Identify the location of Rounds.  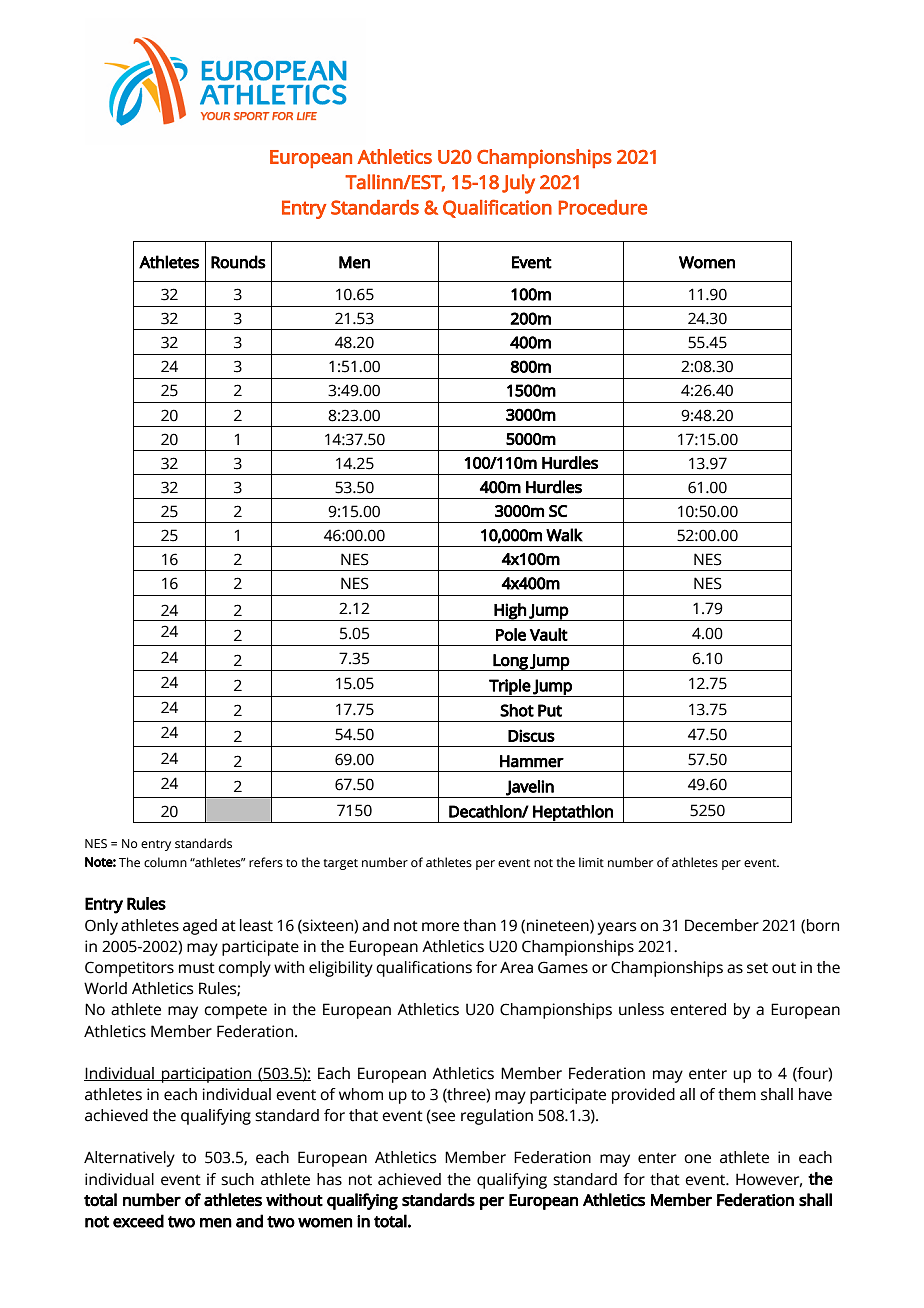
(238, 262).
